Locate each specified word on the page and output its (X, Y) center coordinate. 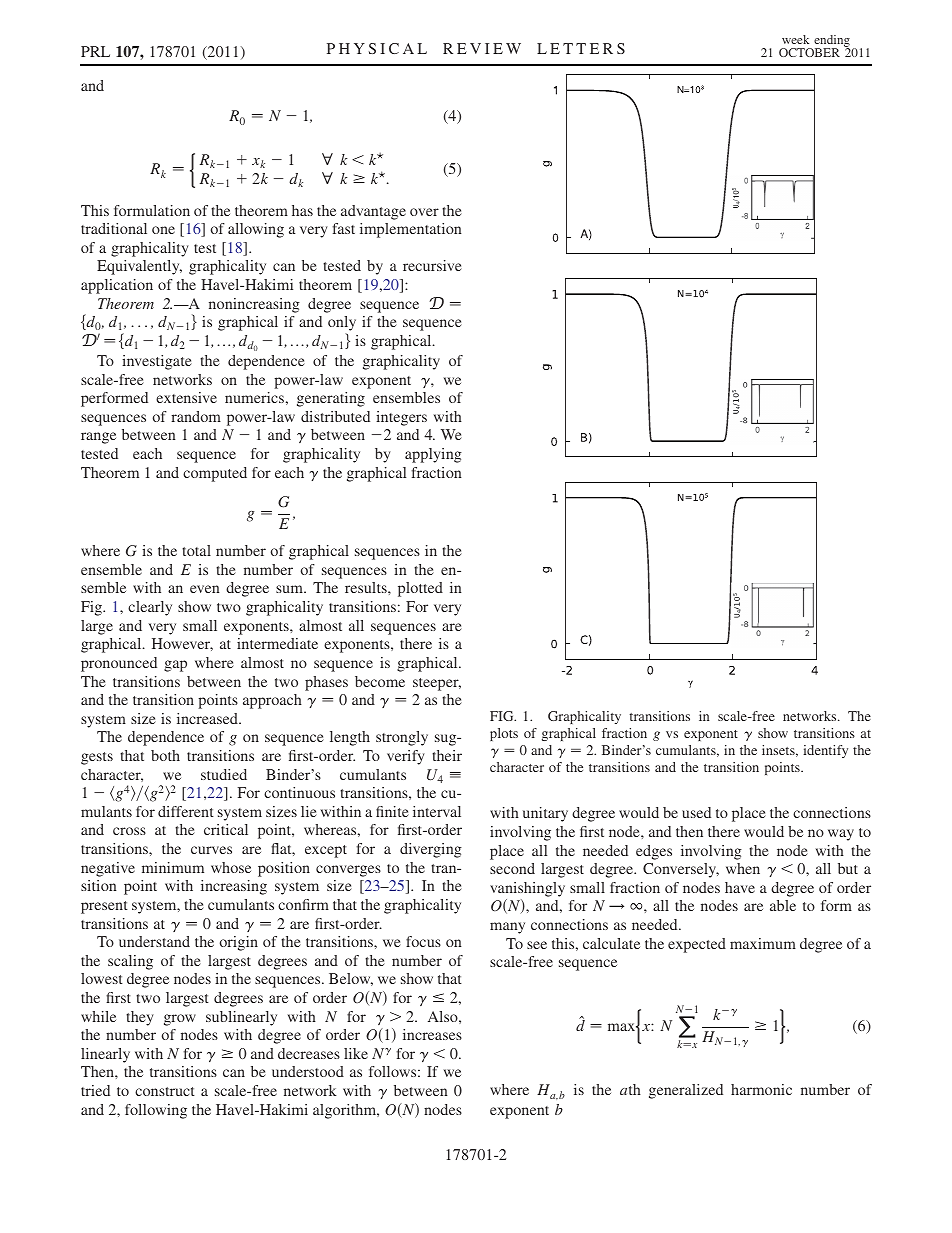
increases (432, 1034)
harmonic (761, 1089)
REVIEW (482, 48)
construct (165, 1091)
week (795, 39)
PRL (95, 51)
